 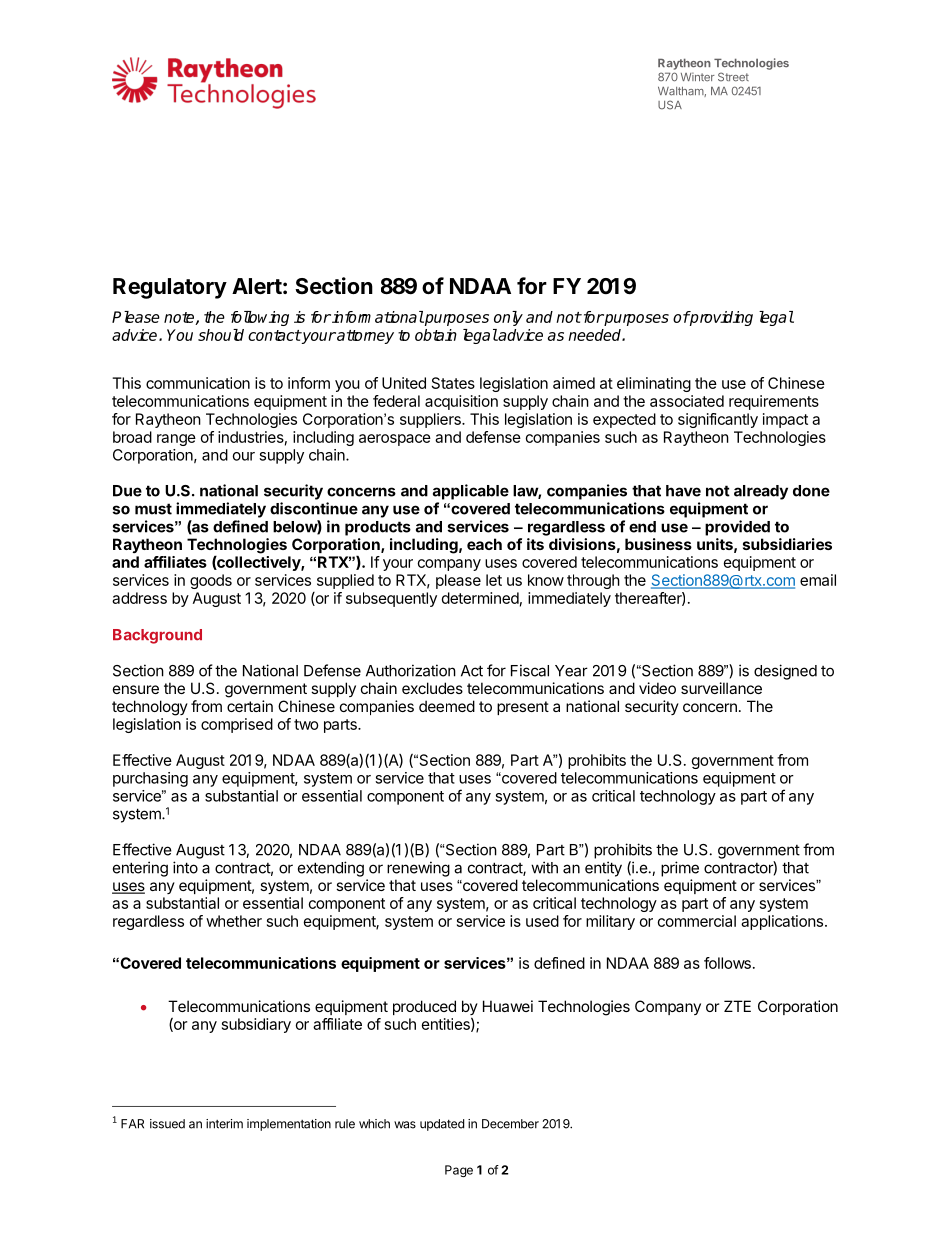 I want to click on USA, so click(x=670, y=105).
